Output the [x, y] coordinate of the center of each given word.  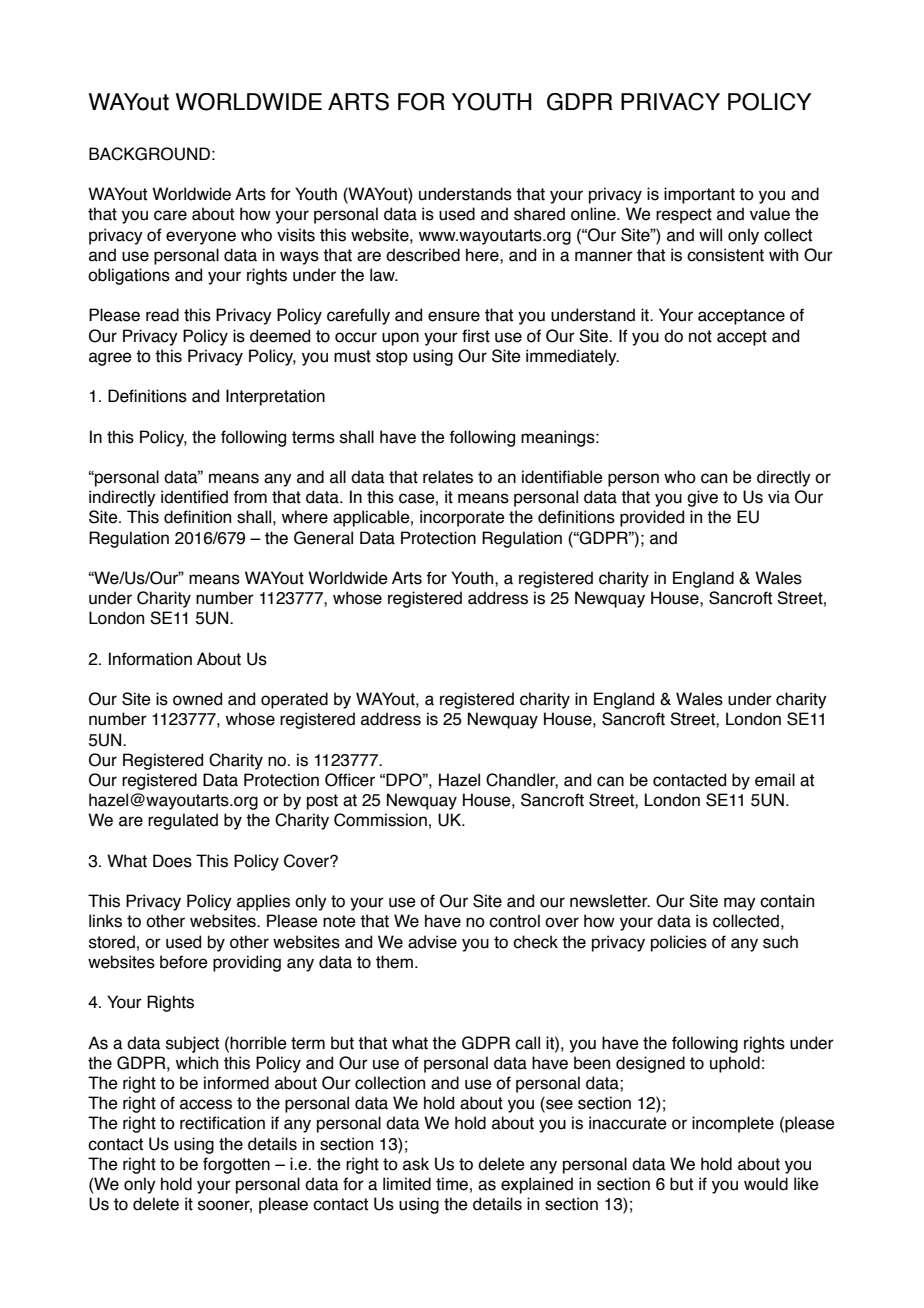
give [702, 498]
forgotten [236, 1165]
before [184, 962]
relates [448, 477]
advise [432, 942]
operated [294, 700]
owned [197, 699]
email [775, 780]
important [699, 195]
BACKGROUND [149, 154]
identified [194, 497]
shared [539, 214]
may [740, 904]
